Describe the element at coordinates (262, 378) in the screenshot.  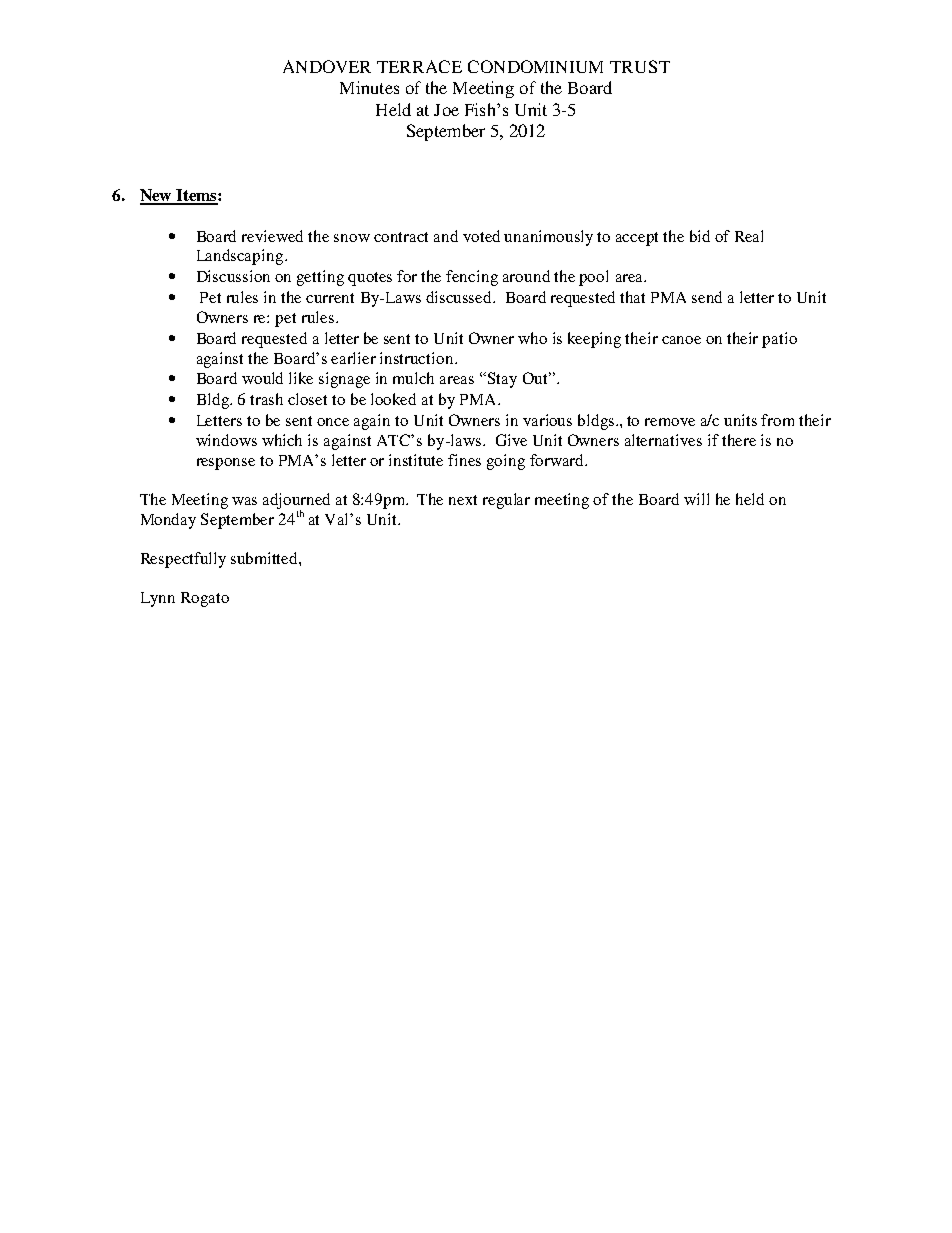
I see `would` at that location.
